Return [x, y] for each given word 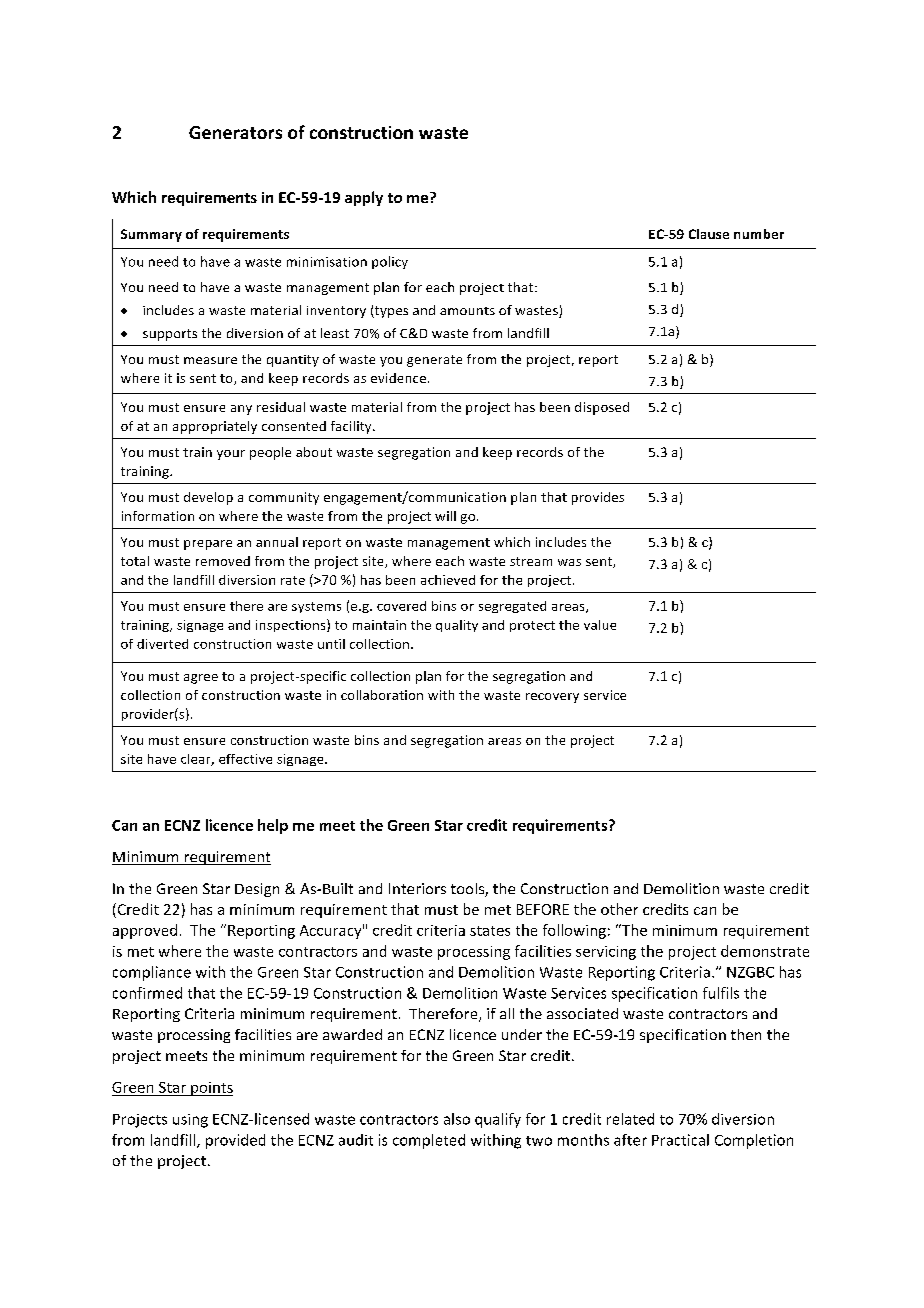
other [619, 909]
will [445, 516]
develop [208, 498]
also [457, 1119]
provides [598, 498]
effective [245, 759]
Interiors [417, 888]
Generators [235, 132]
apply [364, 198]
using [190, 1121]
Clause [709, 234]
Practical [680, 1140]
